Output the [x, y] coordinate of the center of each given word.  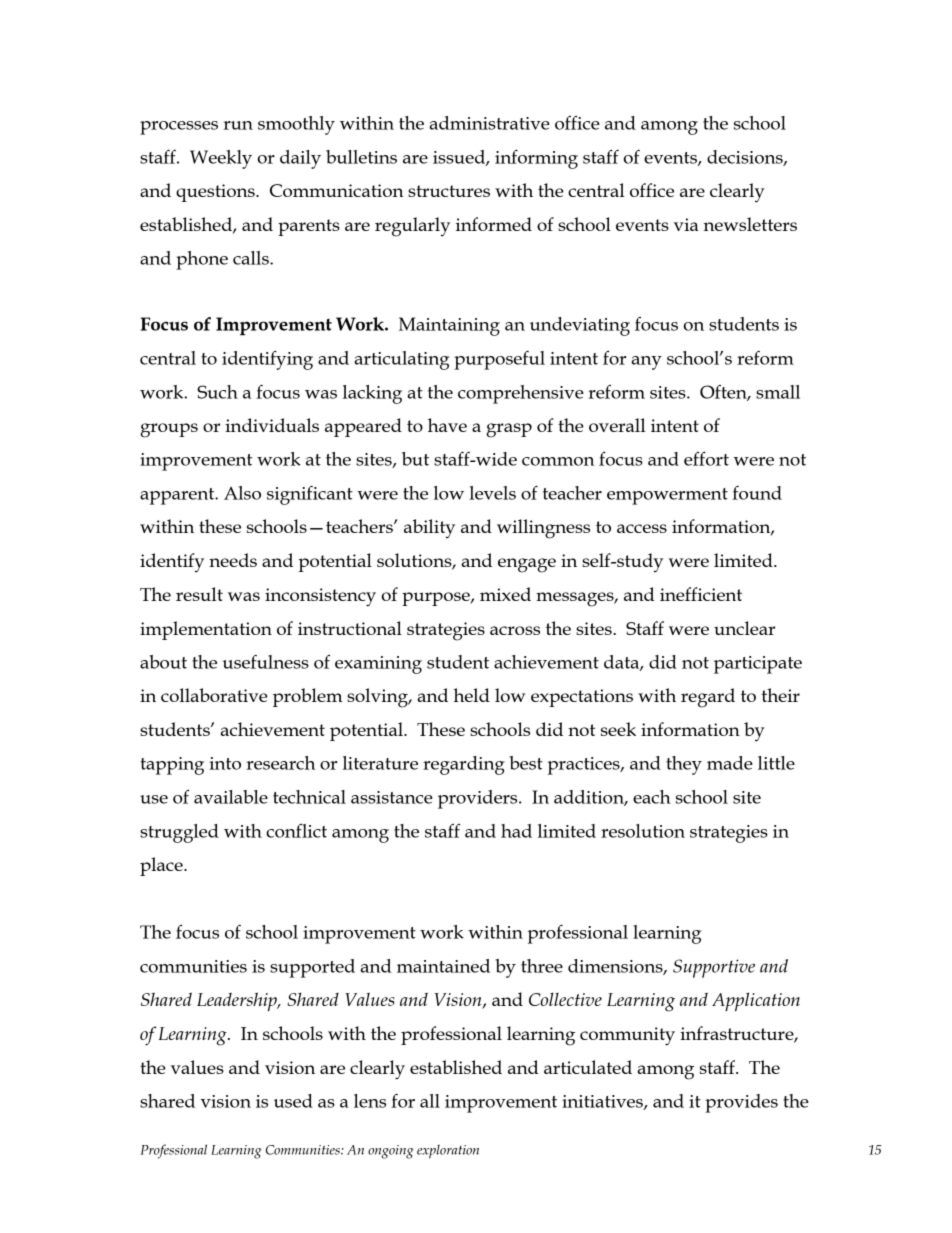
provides [741, 1103]
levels [492, 493]
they [684, 765]
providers [479, 799]
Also [242, 493]
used [293, 1101]
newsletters [750, 224]
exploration [448, 1151]
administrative [489, 123]
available [231, 797]
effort [706, 458]
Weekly [221, 159]
